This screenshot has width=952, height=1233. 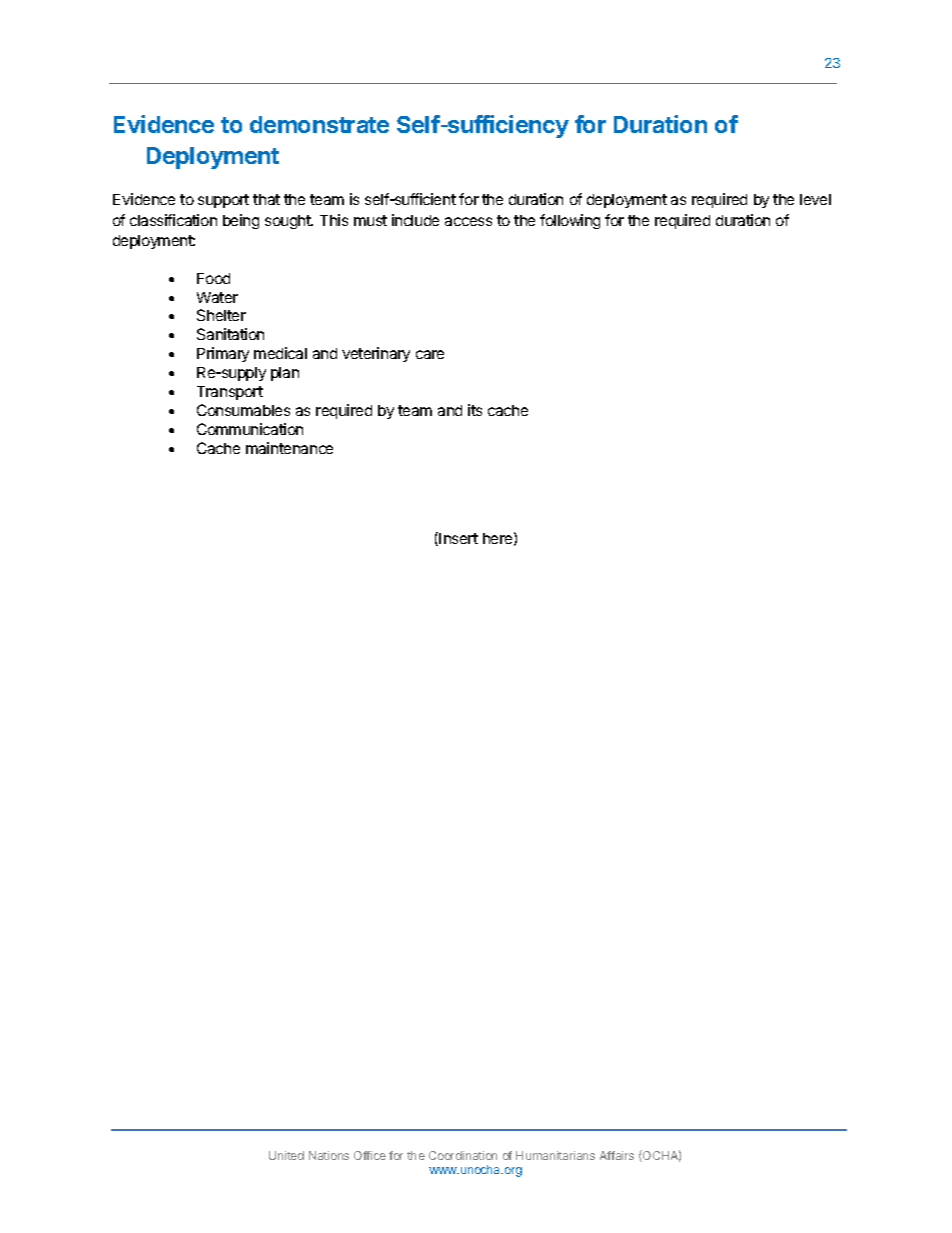 What do you see at coordinates (243, 410) in the screenshot?
I see `Consumables` at bounding box center [243, 410].
